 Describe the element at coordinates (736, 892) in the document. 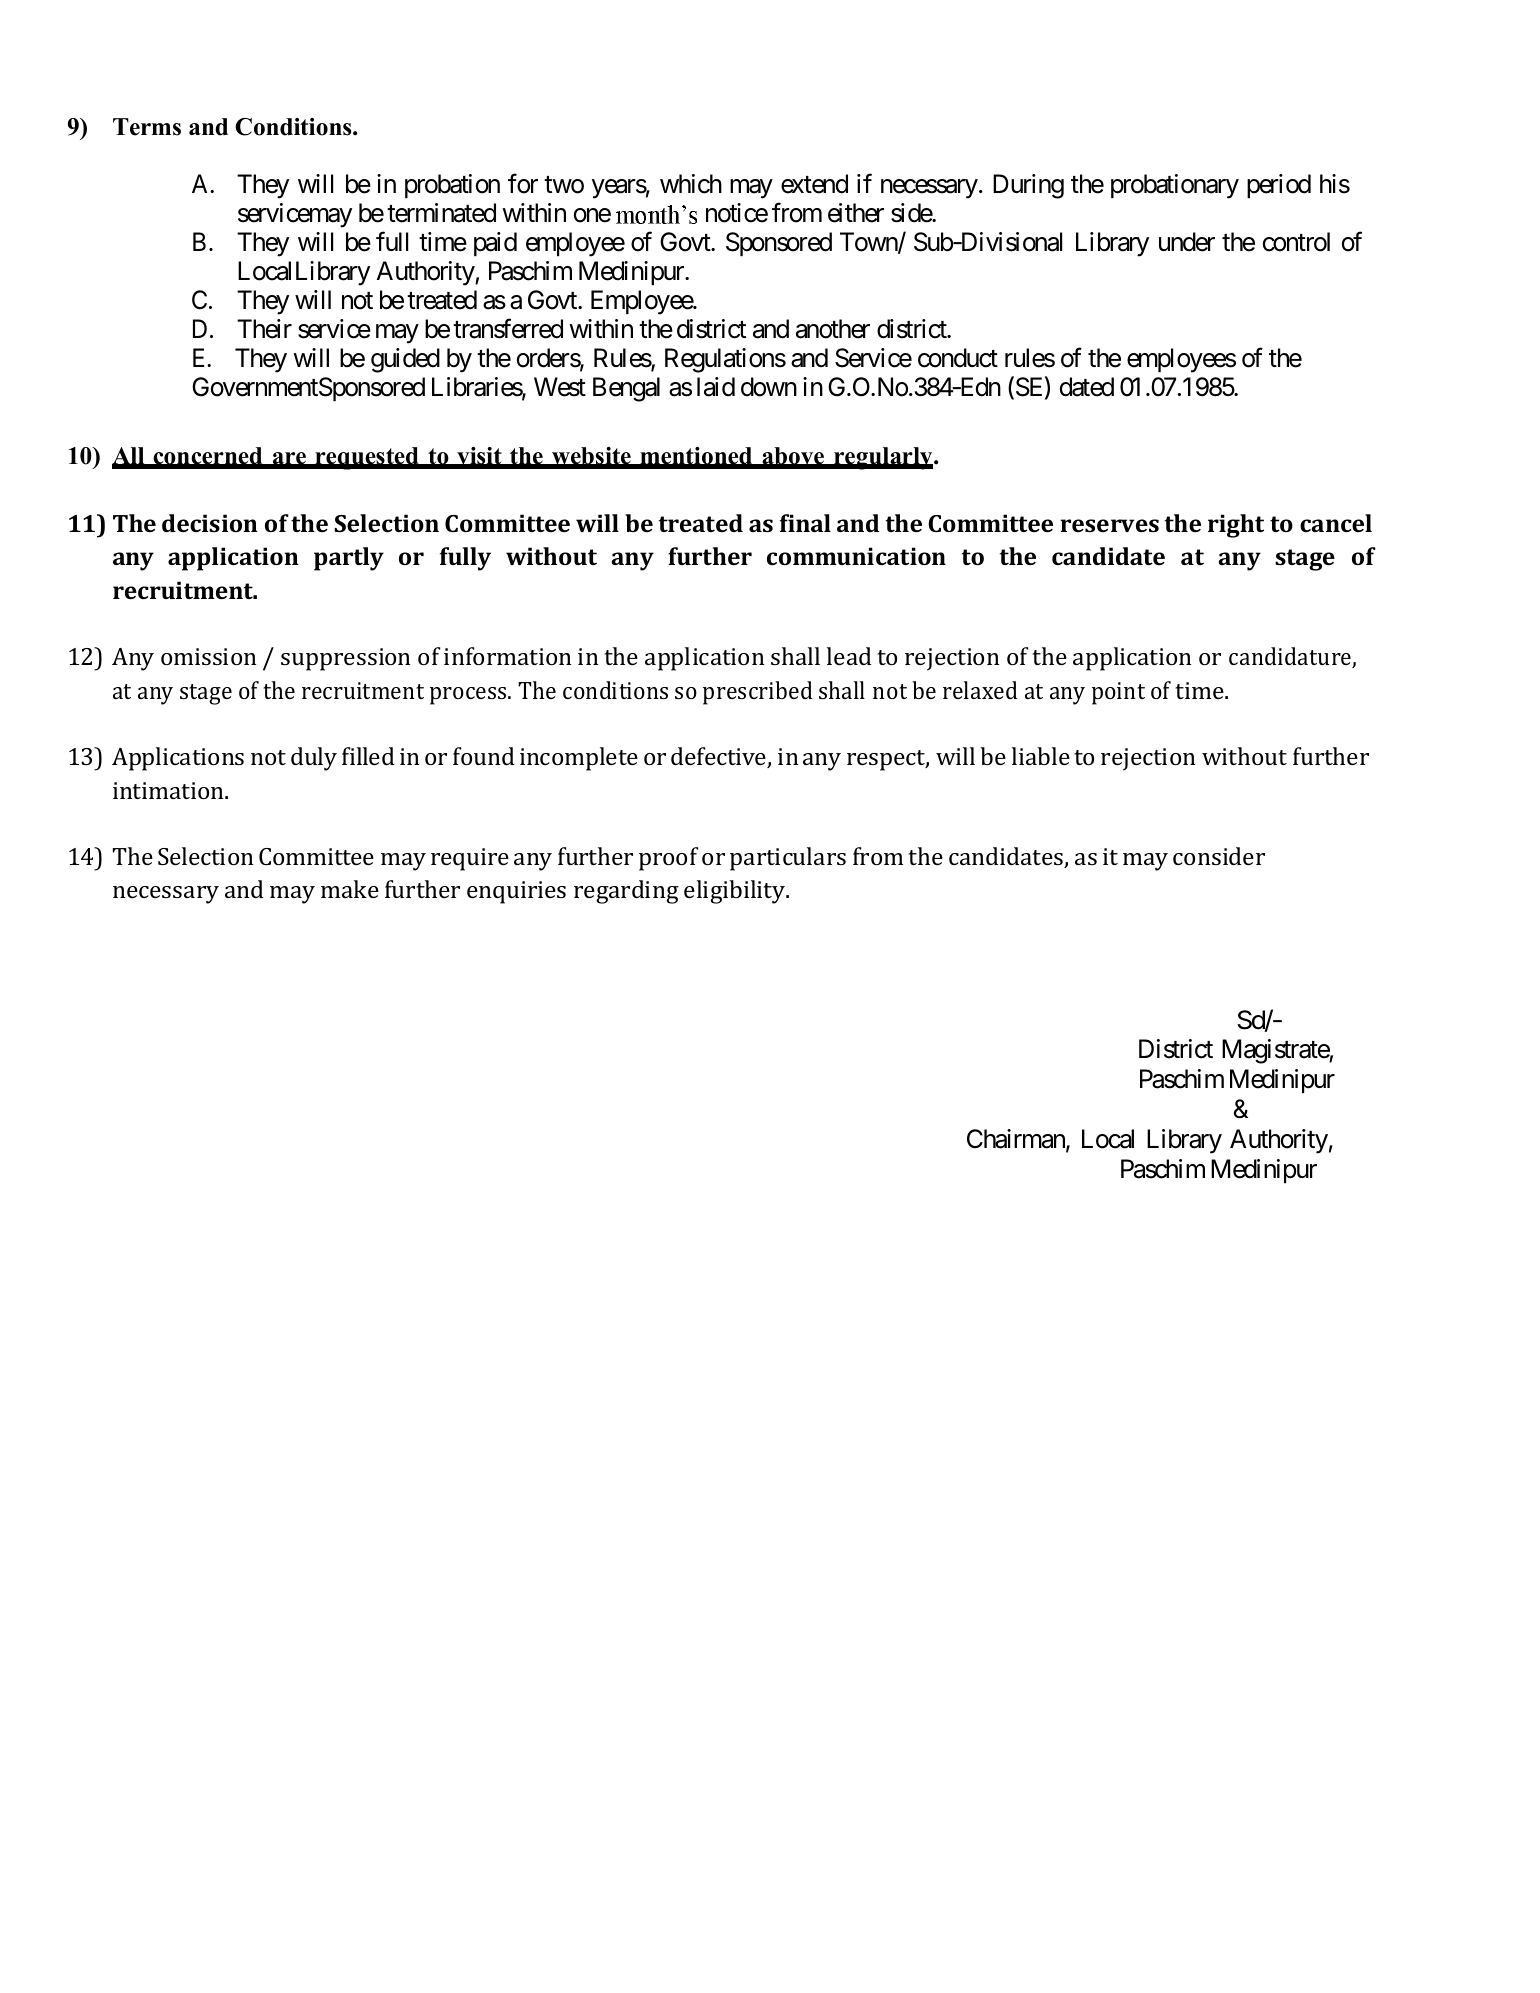

I see `eligibility` at that location.
